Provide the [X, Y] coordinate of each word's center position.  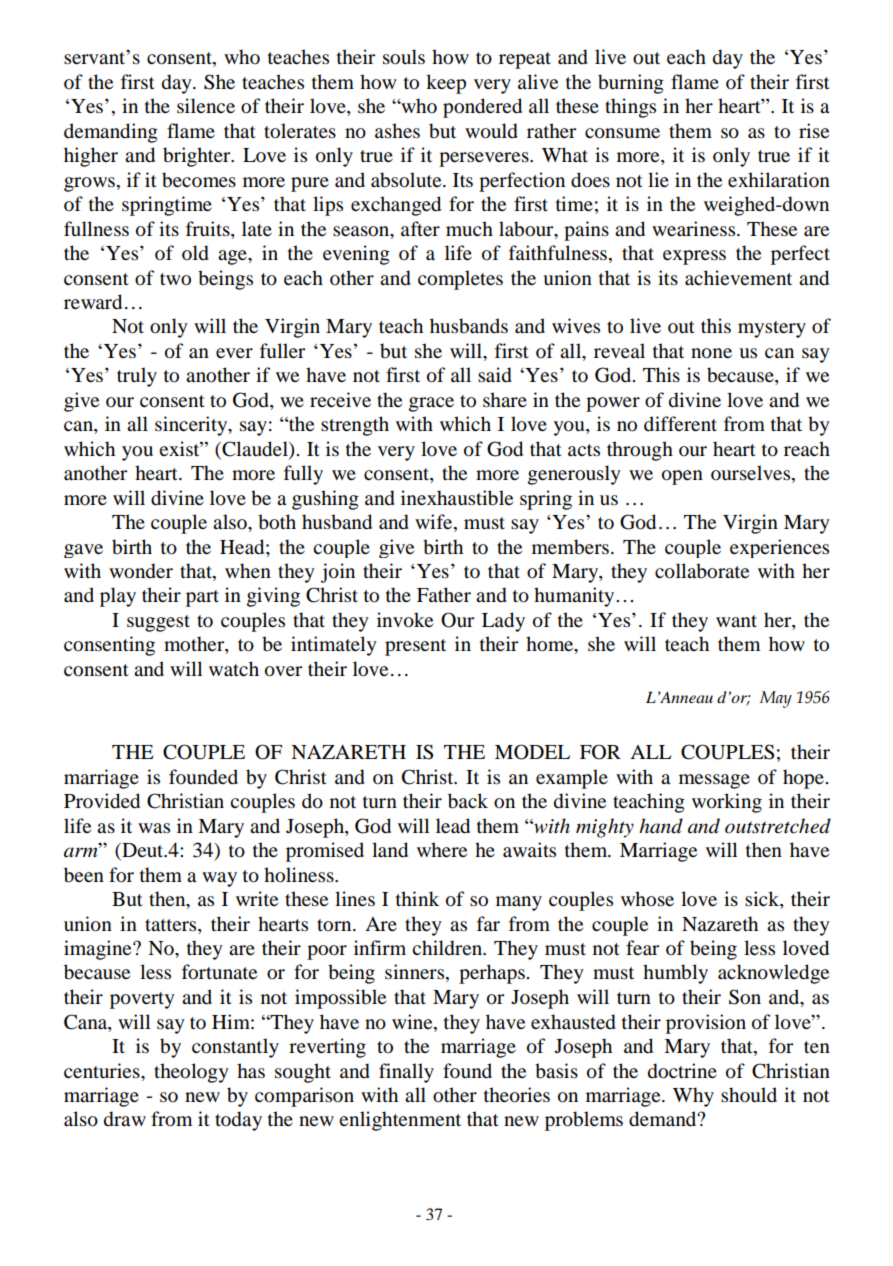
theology [191, 1073]
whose [647, 899]
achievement [738, 277]
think [417, 898]
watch [234, 668]
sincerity [192, 426]
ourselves [752, 474]
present [415, 647]
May [776, 699]
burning [631, 84]
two [175, 279]
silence [206, 106]
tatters [172, 925]
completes [460, 280]
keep [446, 84]
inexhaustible [457, 498]
